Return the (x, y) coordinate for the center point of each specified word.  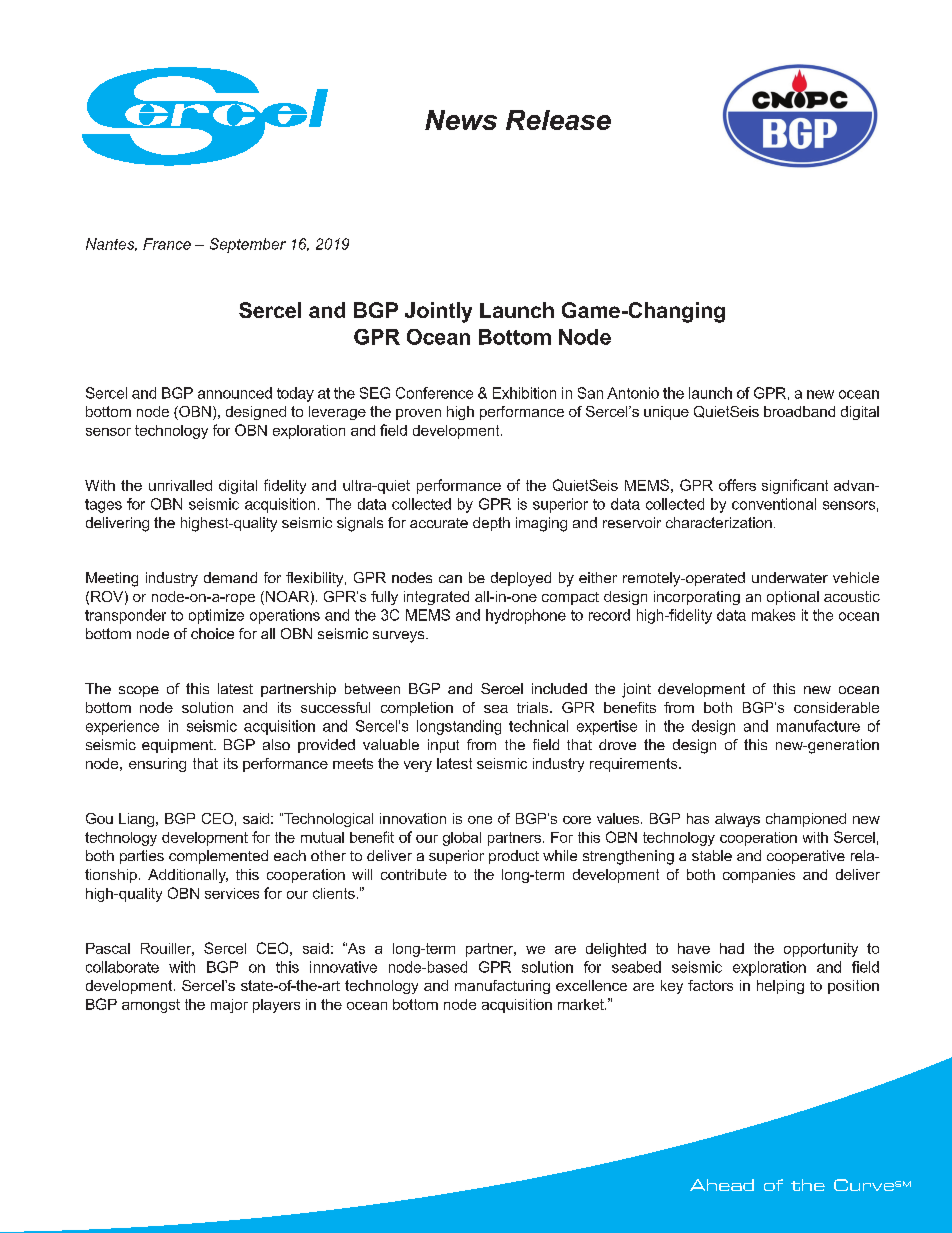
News (461, 120)
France (167, 244)
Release (558, 120)
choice (212, 633)
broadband (799, 411)
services (232, 893)
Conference (434, 393)
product (514, 857)
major (229, 1006)
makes (773, 615)
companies (759, 876)
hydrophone (526, 616)
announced (235, 393)
